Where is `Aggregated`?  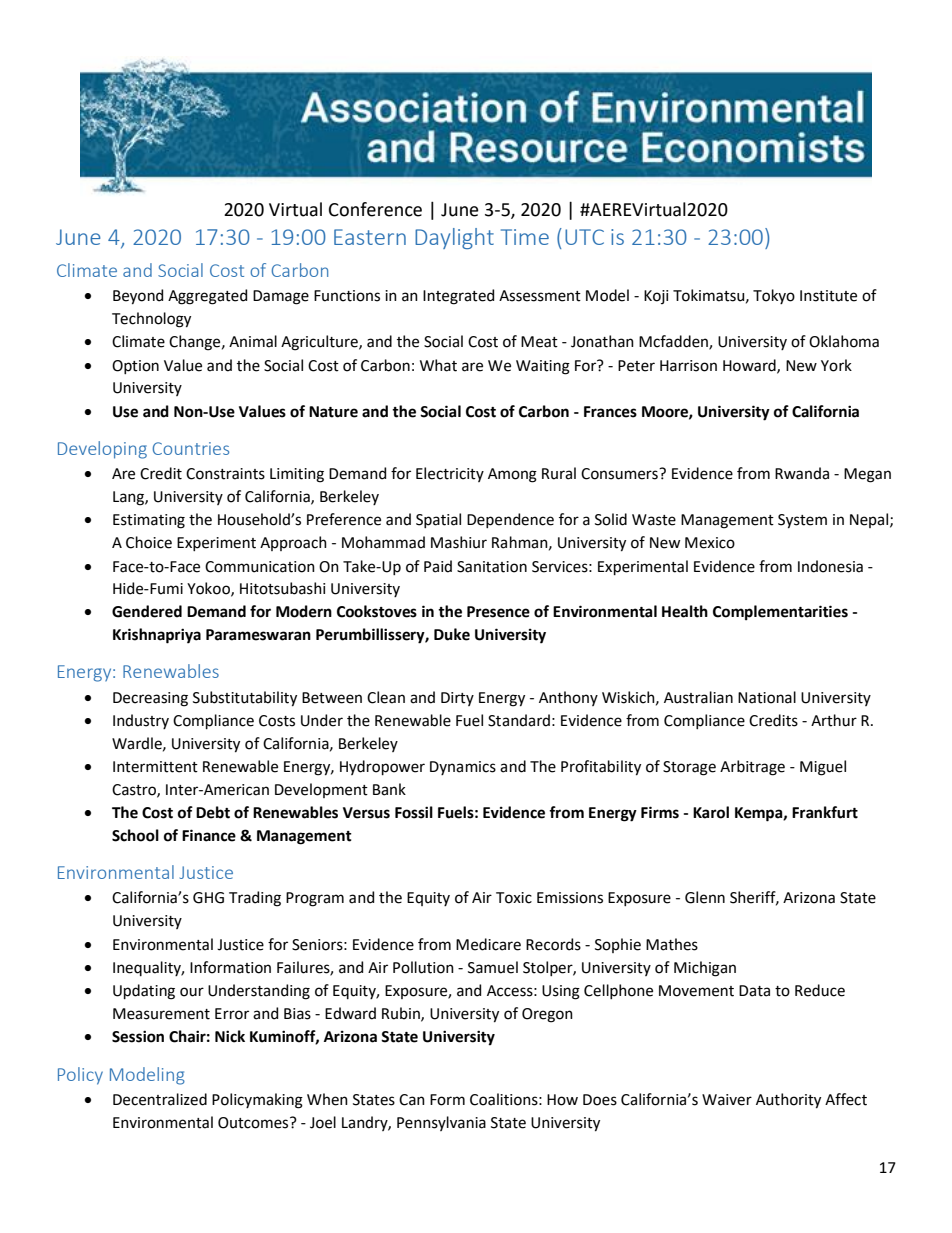 Aggregated is located at coordinates (207, 297).
